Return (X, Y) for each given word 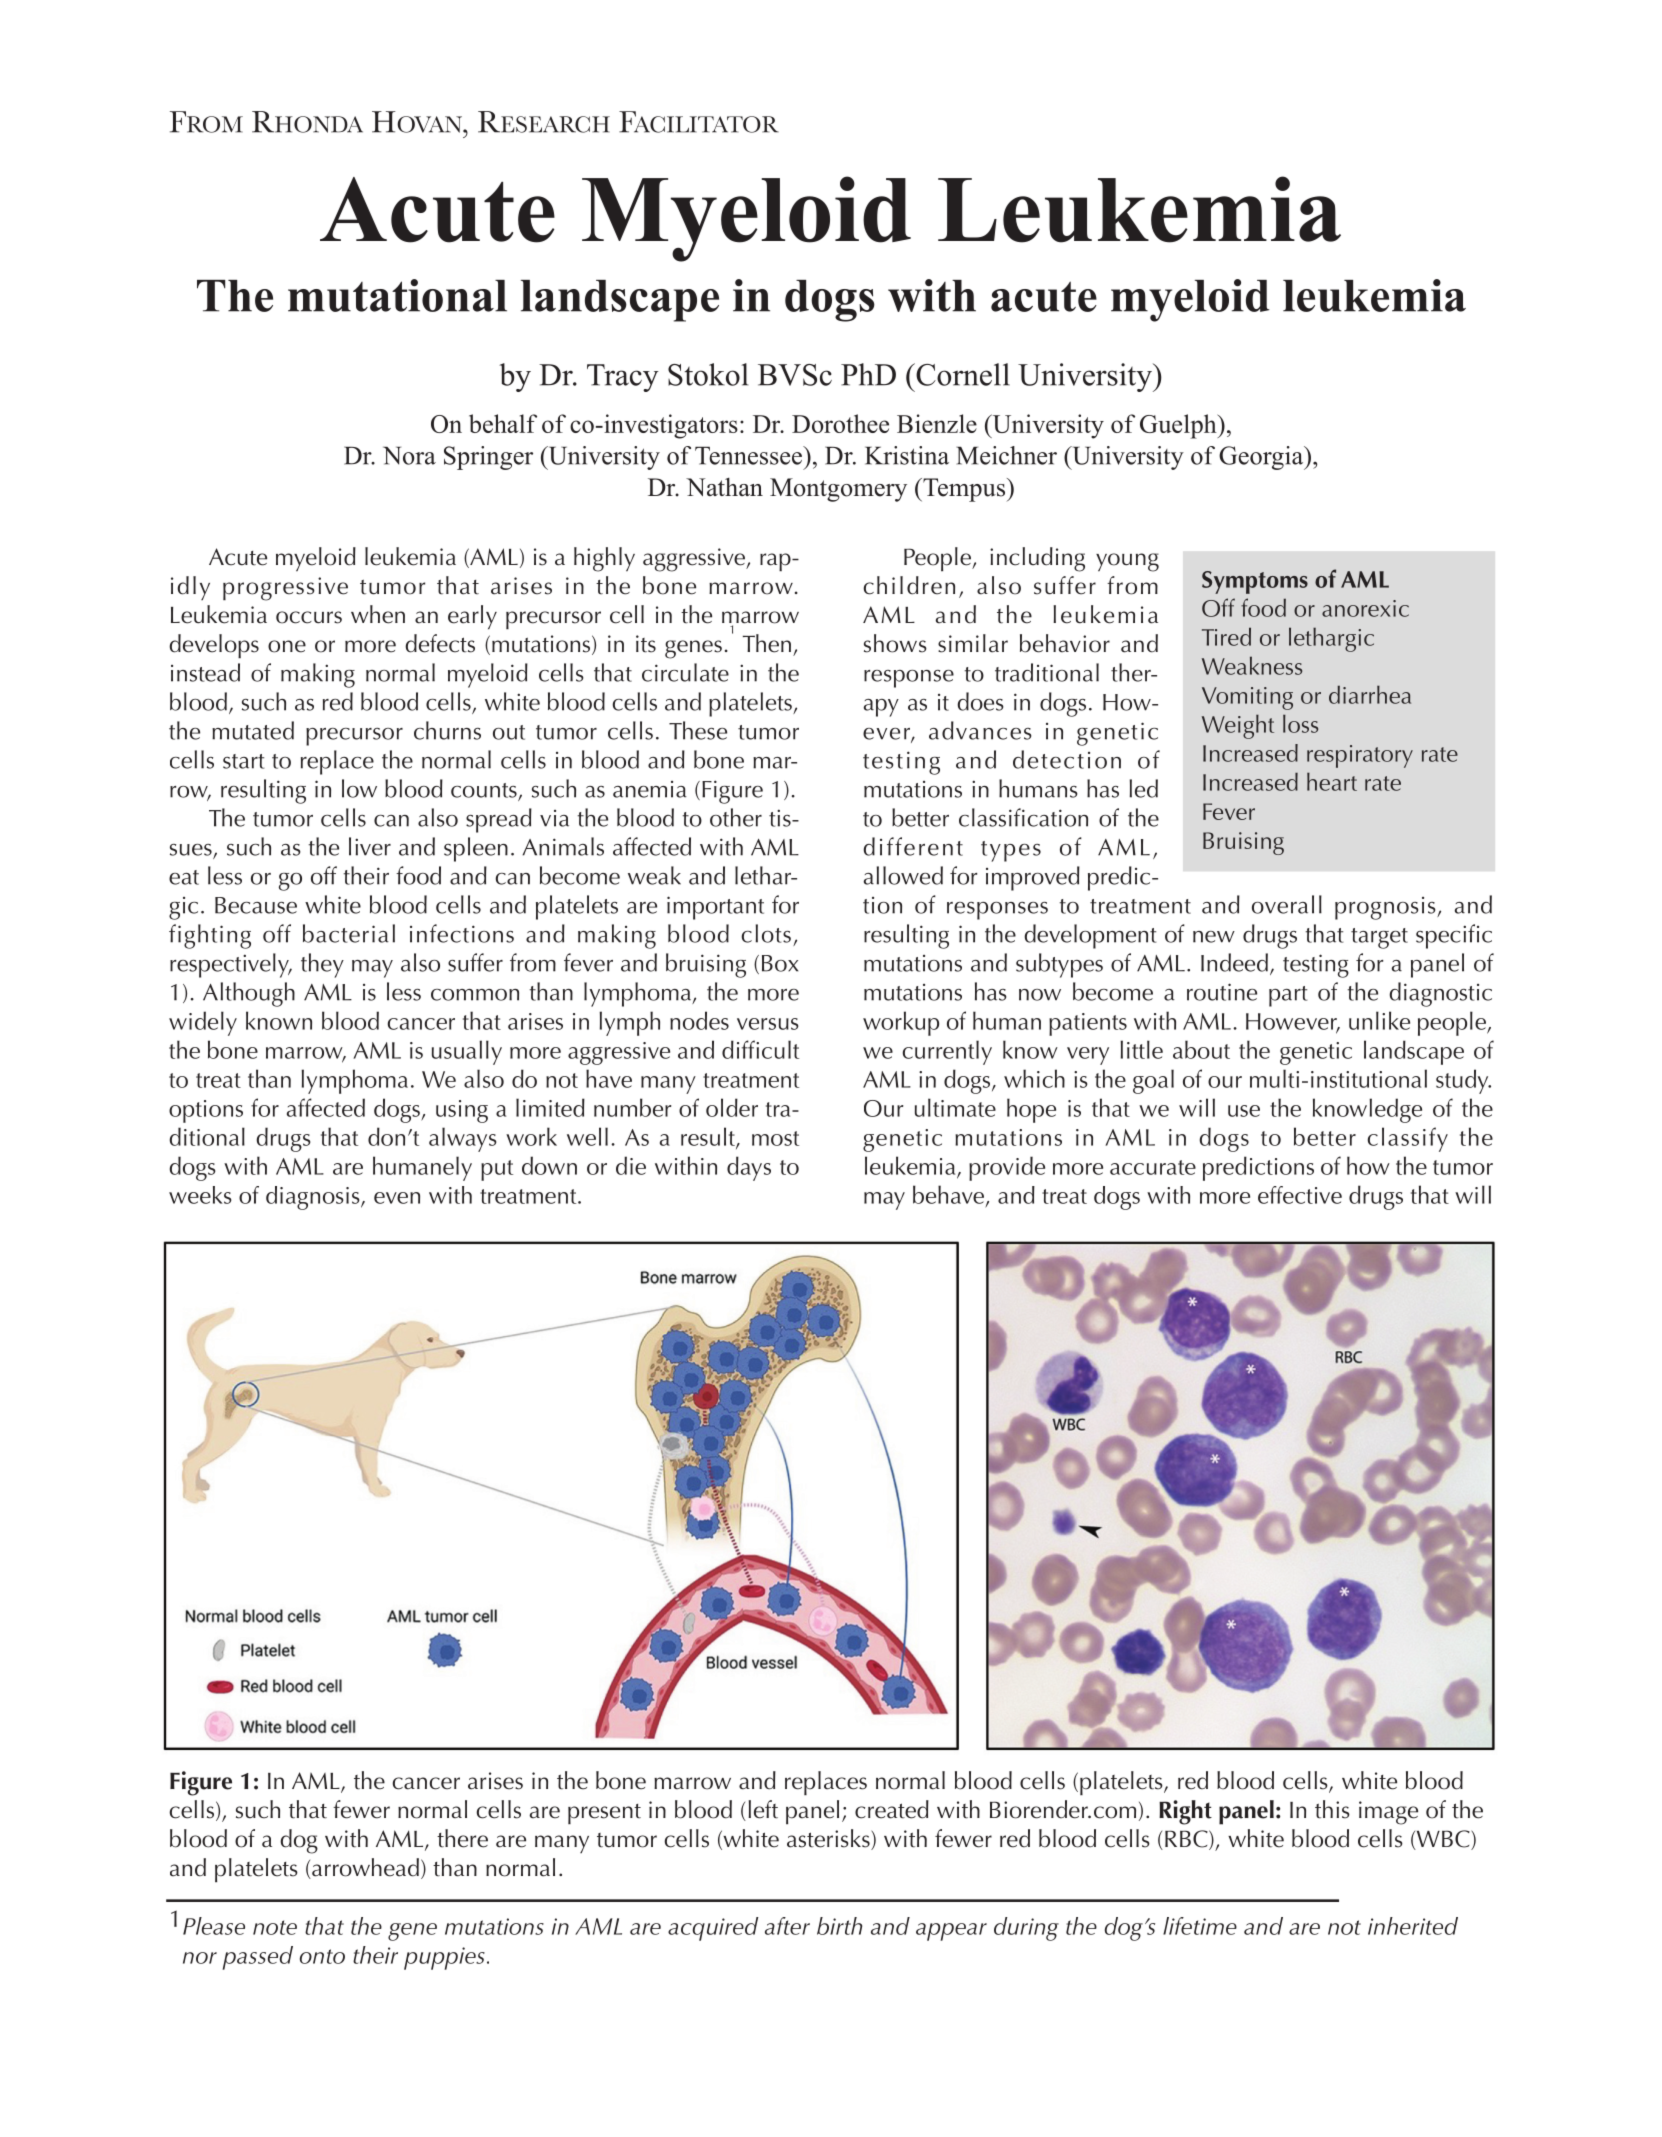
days (749, 1168)
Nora (409, 455)
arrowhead (364, 1868)
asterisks (829, 1839)
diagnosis (314, 1198)
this (1332, 1809)
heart (1332, 781)
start (243, 761)
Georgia (1262, 458)
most (775, 1138)
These (698, 730)
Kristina (907, 455)
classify (1408, 1139)
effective (1300, 1195)
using (462, 1111)
